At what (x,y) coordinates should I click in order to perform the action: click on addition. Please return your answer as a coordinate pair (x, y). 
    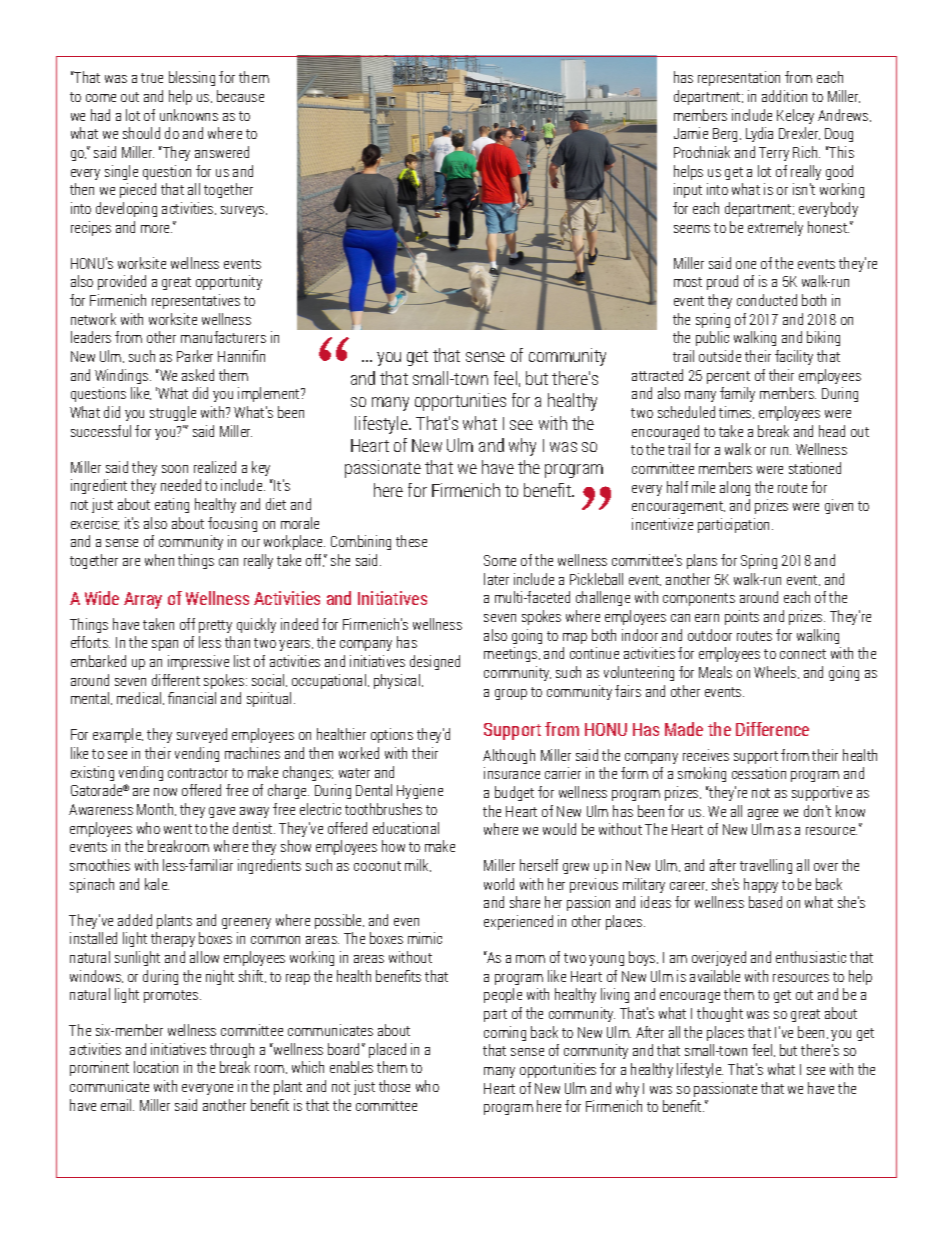
    Looking at the image, I should click on (784, 96).
